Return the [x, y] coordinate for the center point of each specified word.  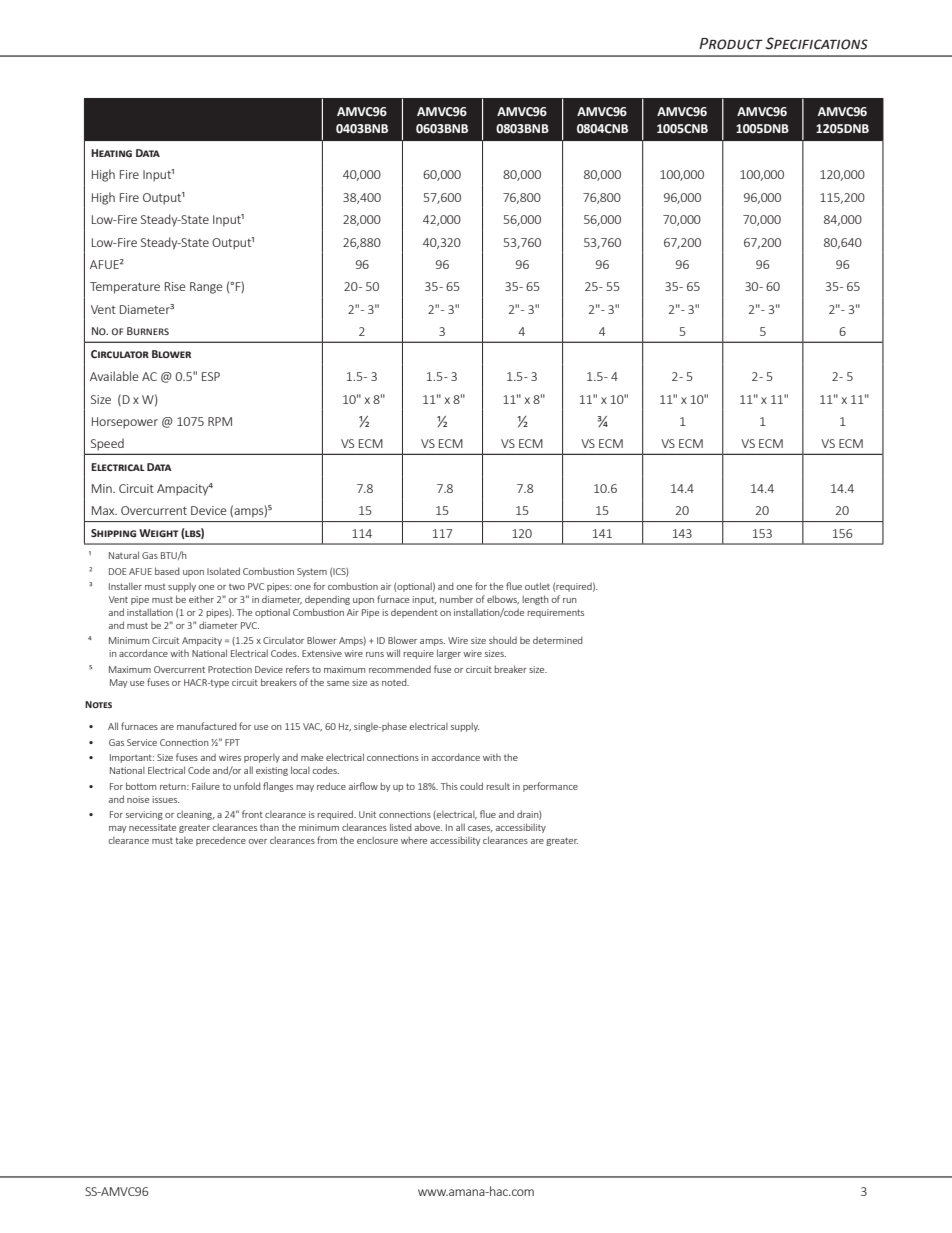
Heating [111, 153]
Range [206, 288]
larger [449, 654]
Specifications [816, 43]
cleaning [195, 815]
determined [557, 640]
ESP [211, 376]
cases [480, 829]
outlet [537, 586]
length [535, 600]
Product [731, 44]
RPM [220, 421]
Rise [175, 286]
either [201, 599]
